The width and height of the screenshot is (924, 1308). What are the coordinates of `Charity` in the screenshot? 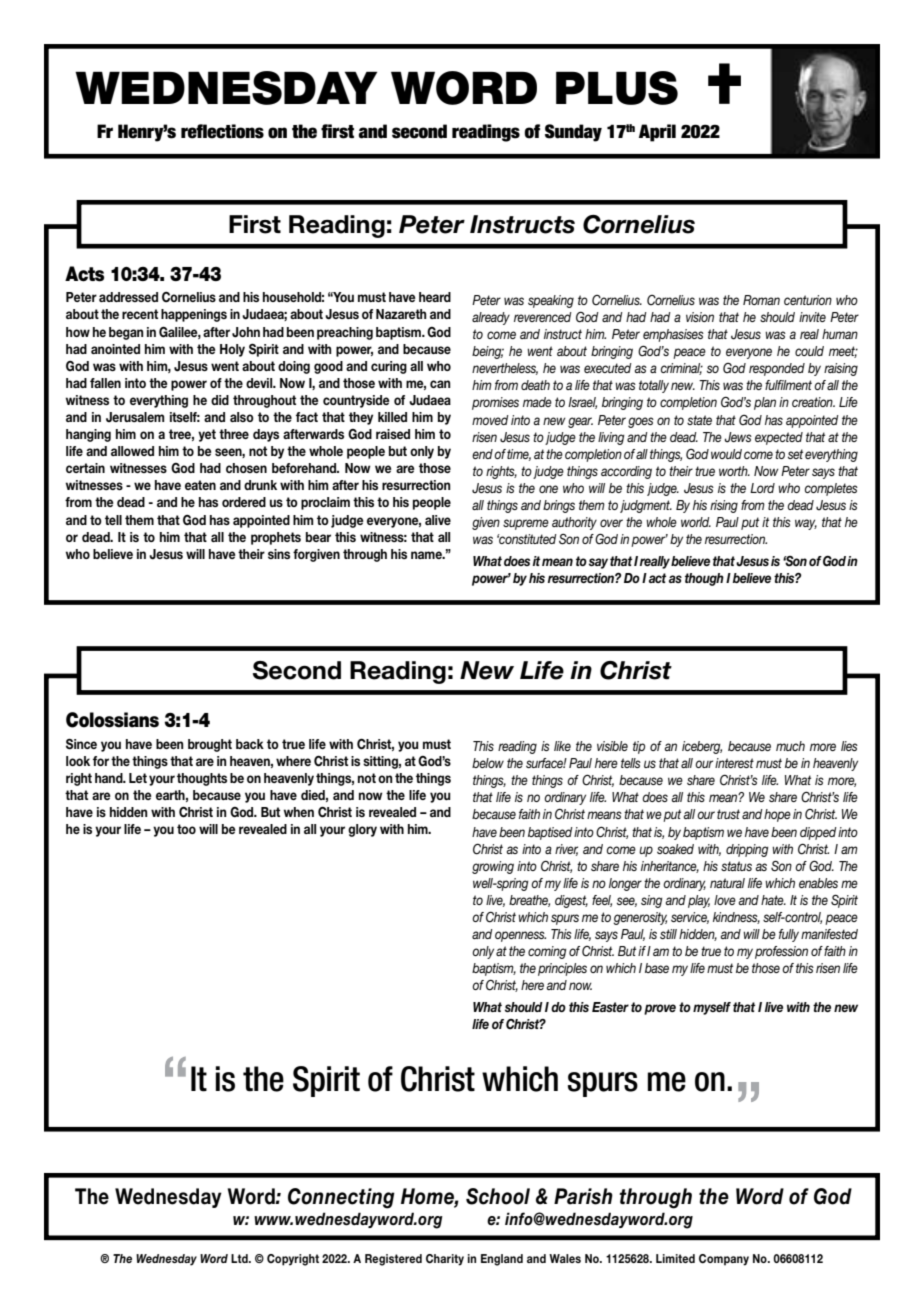 It's located at (445, 1260).
